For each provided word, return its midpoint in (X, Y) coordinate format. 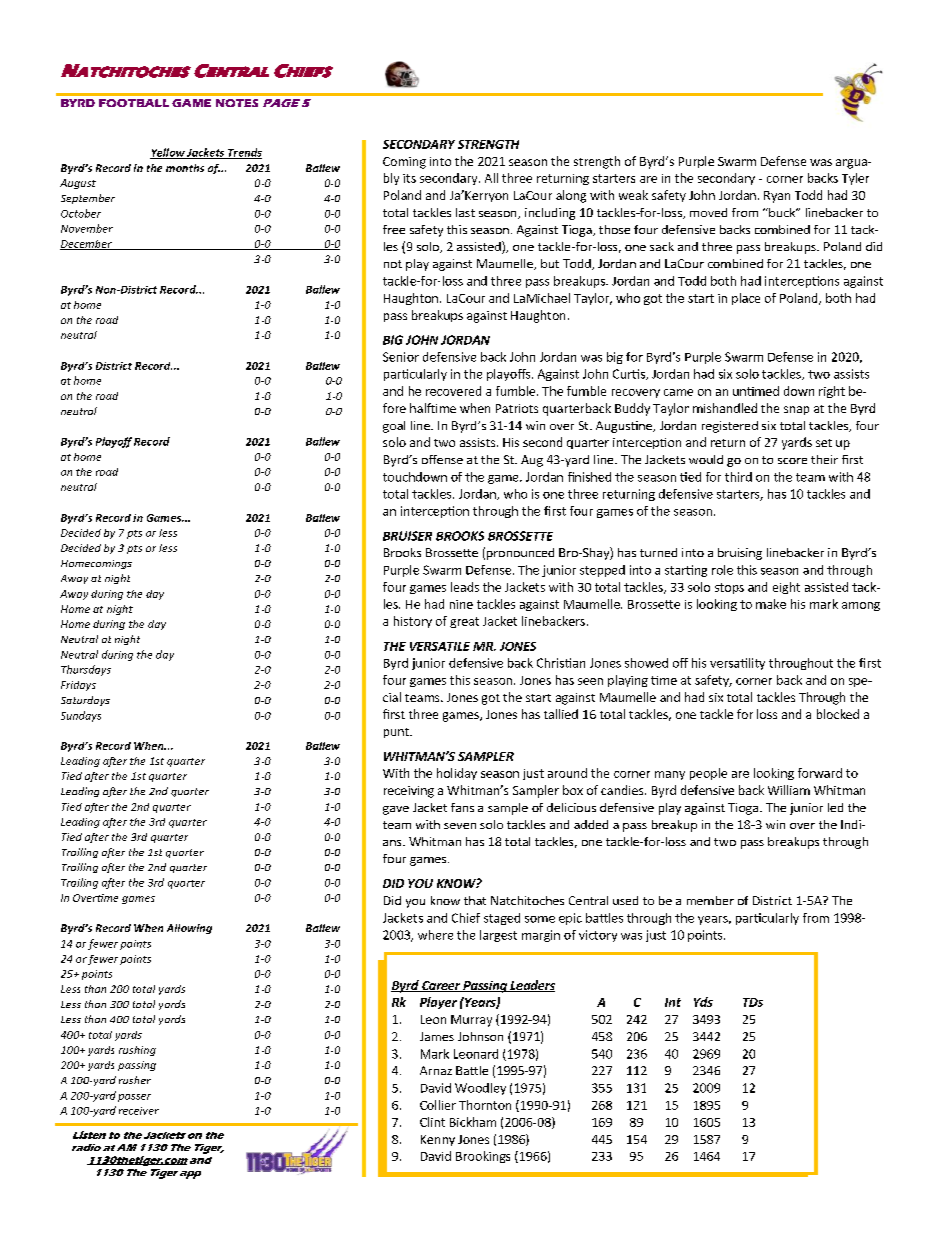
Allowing (189, 929)
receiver (139, 1111)
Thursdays (86, 670)
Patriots (517, 408)
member (710, 900)
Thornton (485, 1105)
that (475, 900)
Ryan (777, 197)
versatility (737, 664)
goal (394, 427)
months (185, 168)
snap (796, 410)
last (465, 212)
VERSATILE (440, 646)
